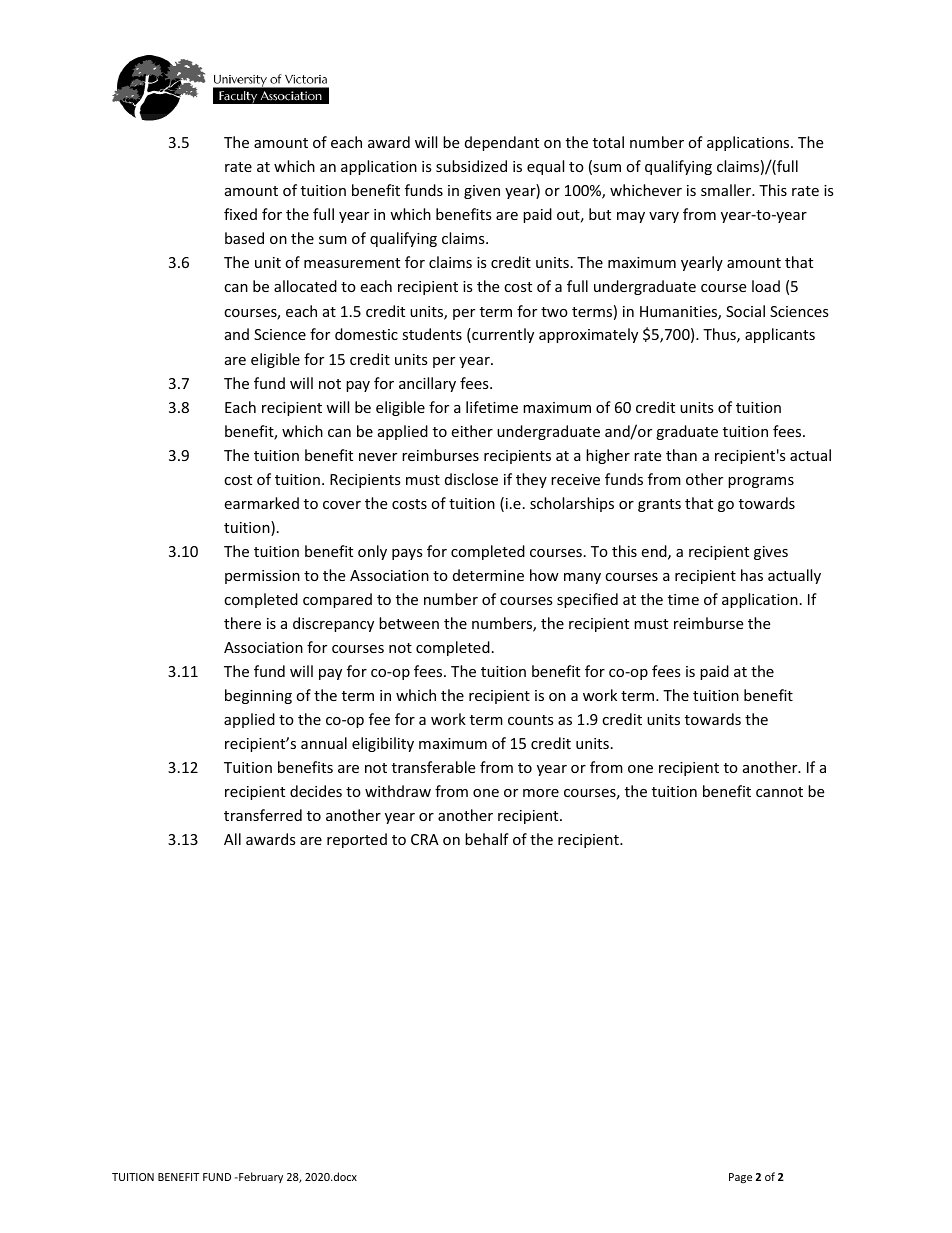  Describe the element at coordinates (779, 792) in the document. I see `cannot` at that location.
